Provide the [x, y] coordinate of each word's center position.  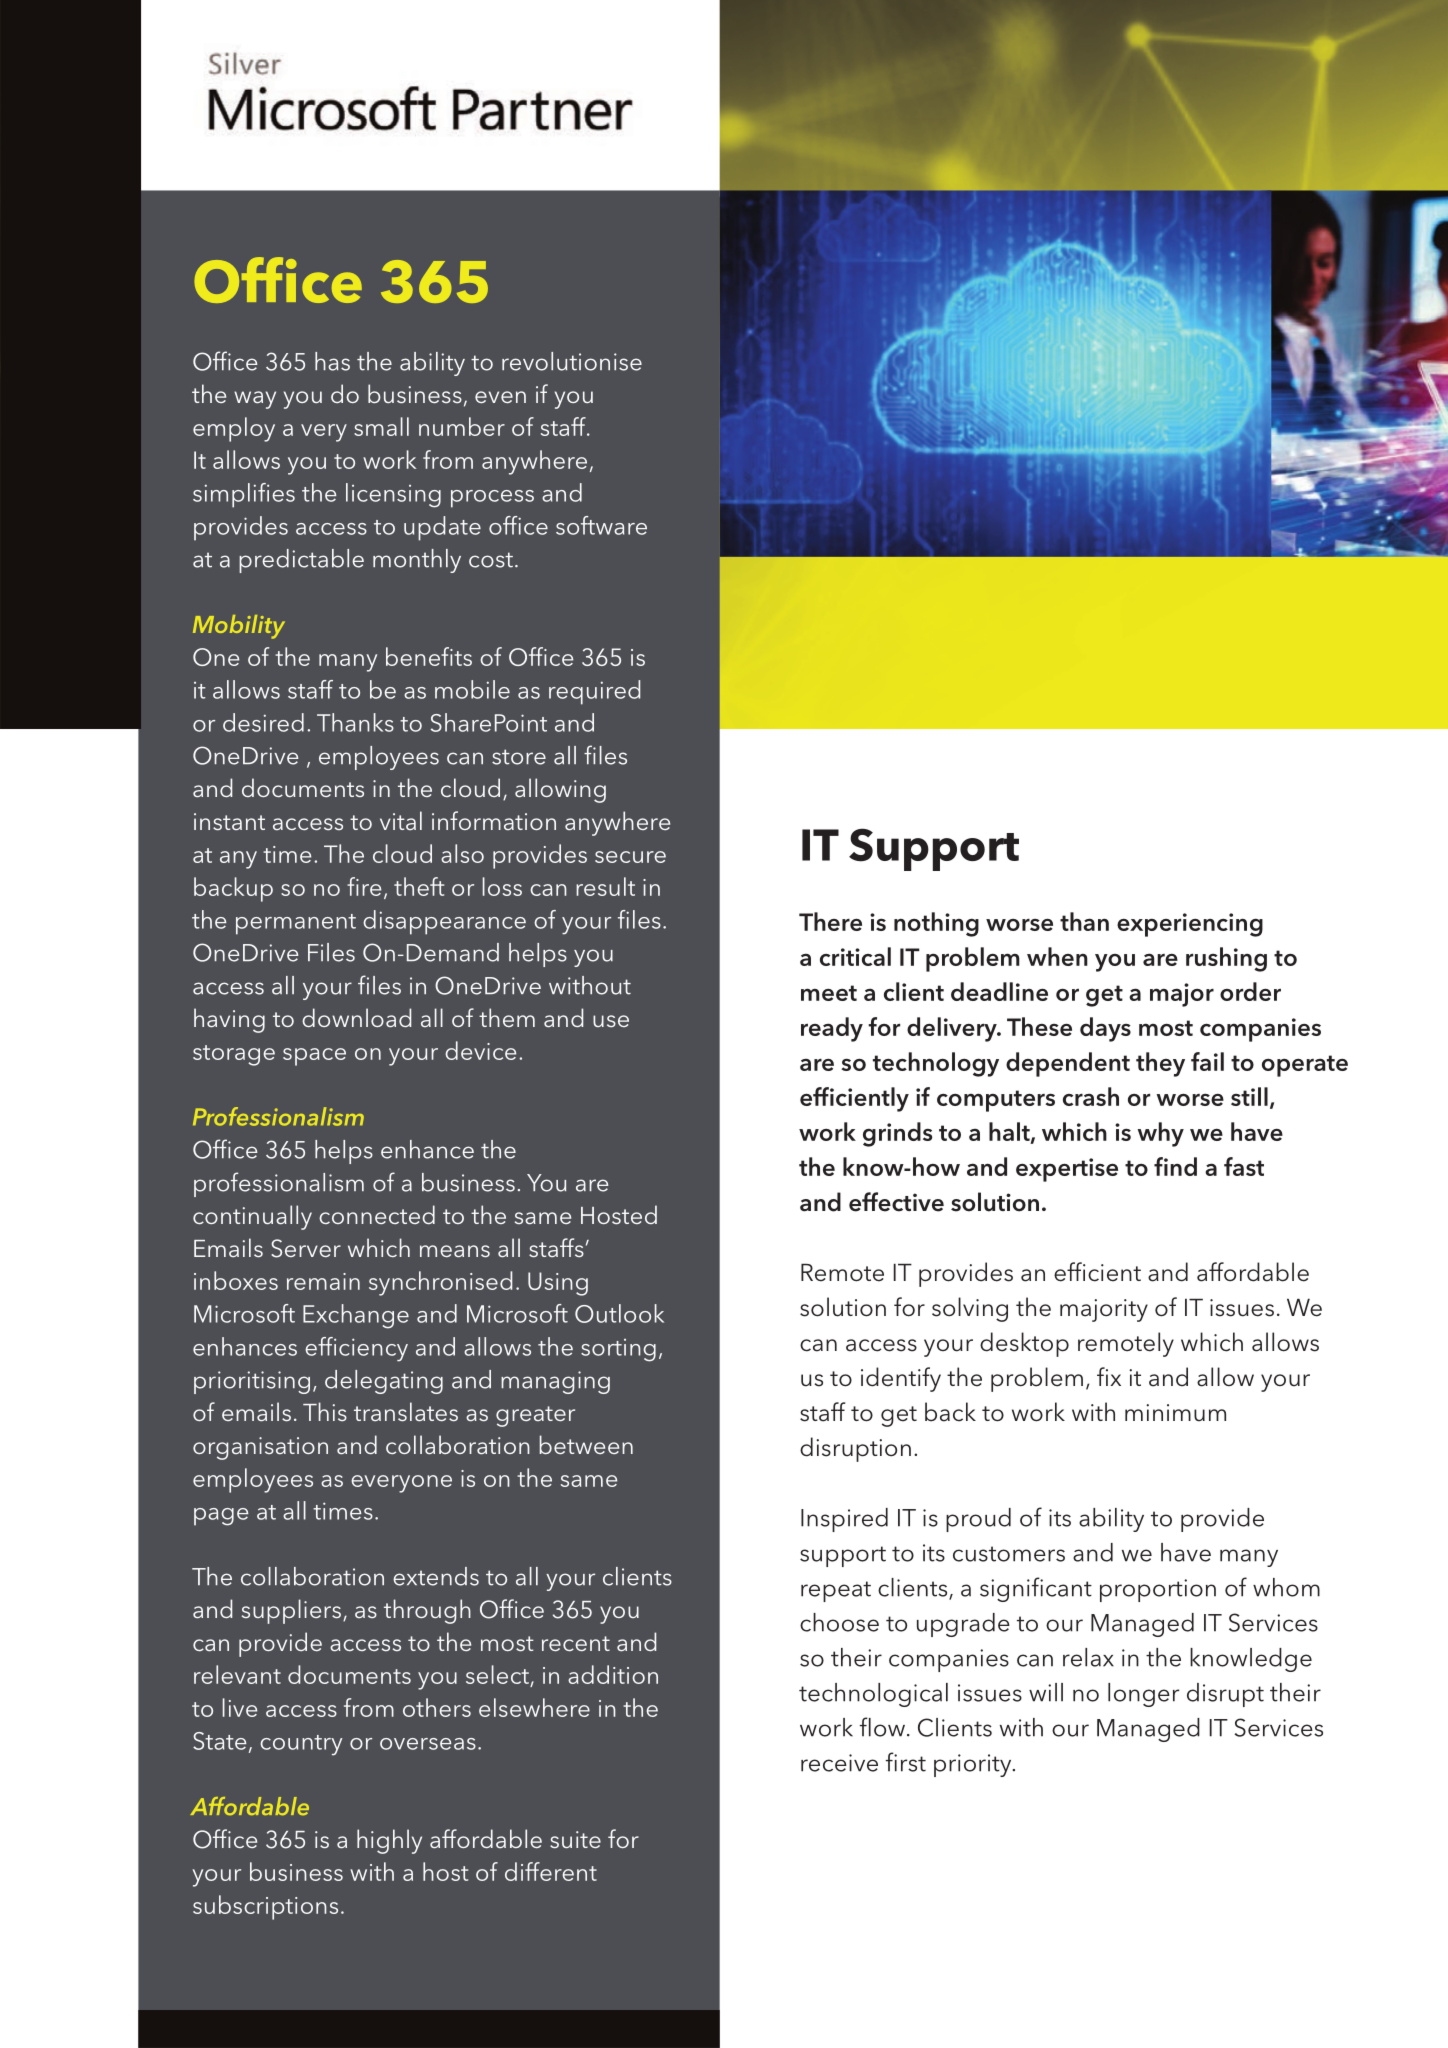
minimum [1175, 1413]
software [601, 525]
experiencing [1190, 925]
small [381, 426]
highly [389, 1841]
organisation [260, 1448]
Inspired [844, 1520]
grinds [897, 1134]
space [314, 1057]
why [1160, 1134]
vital [401, 820]
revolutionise [572, 361]
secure [630, 857]
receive [839, 1763]
